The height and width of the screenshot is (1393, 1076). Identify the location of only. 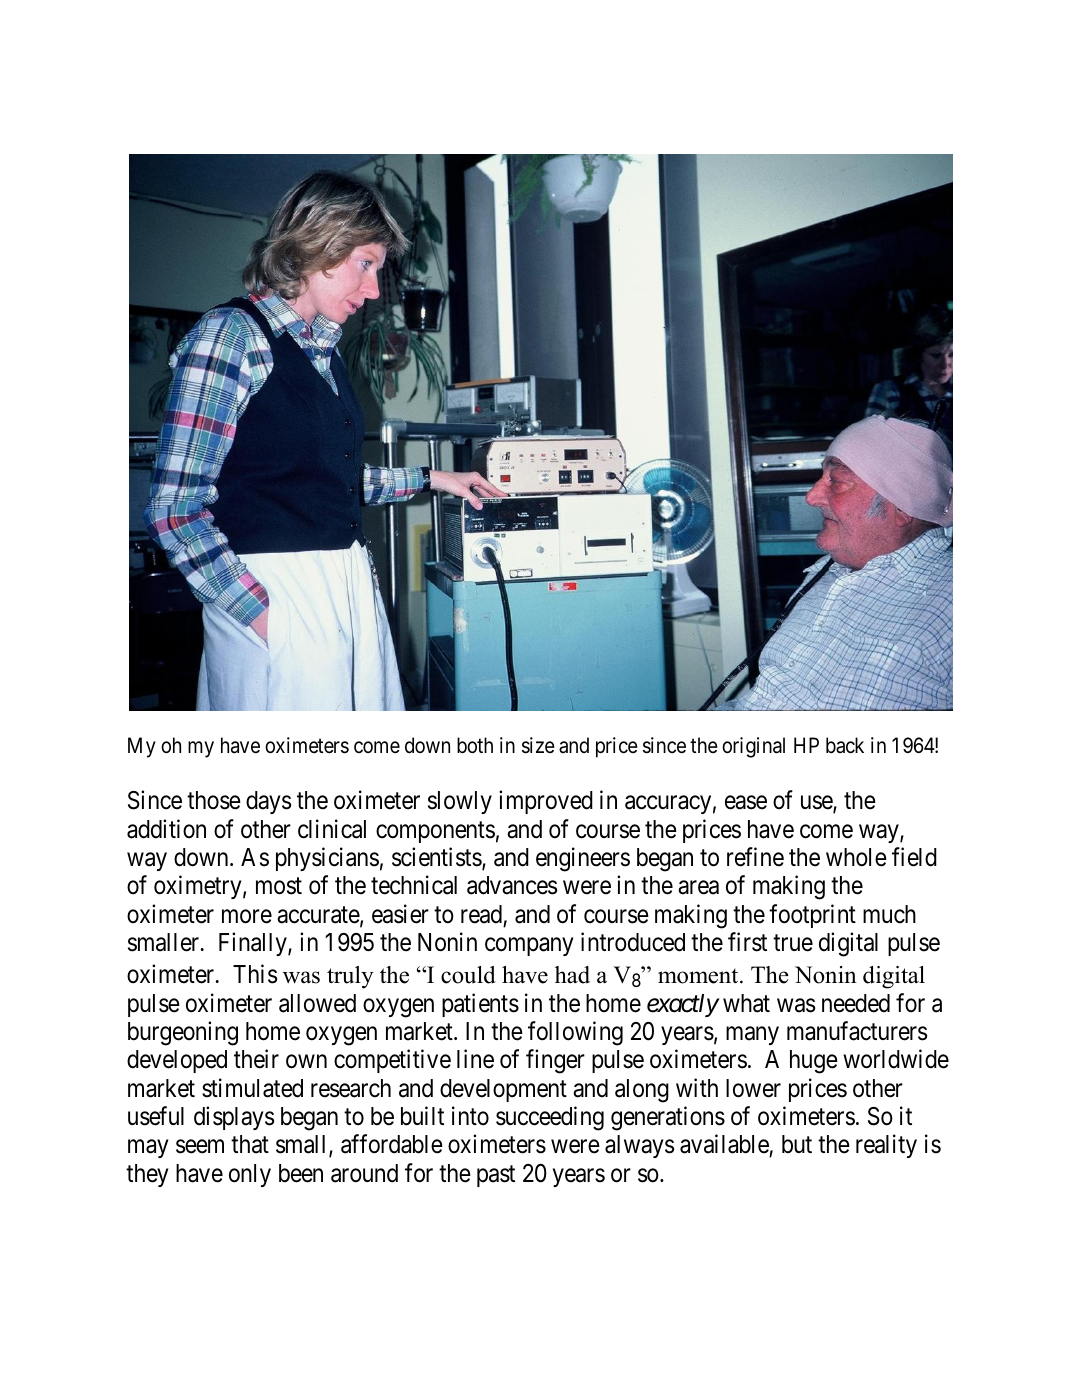
(250, 1175).
